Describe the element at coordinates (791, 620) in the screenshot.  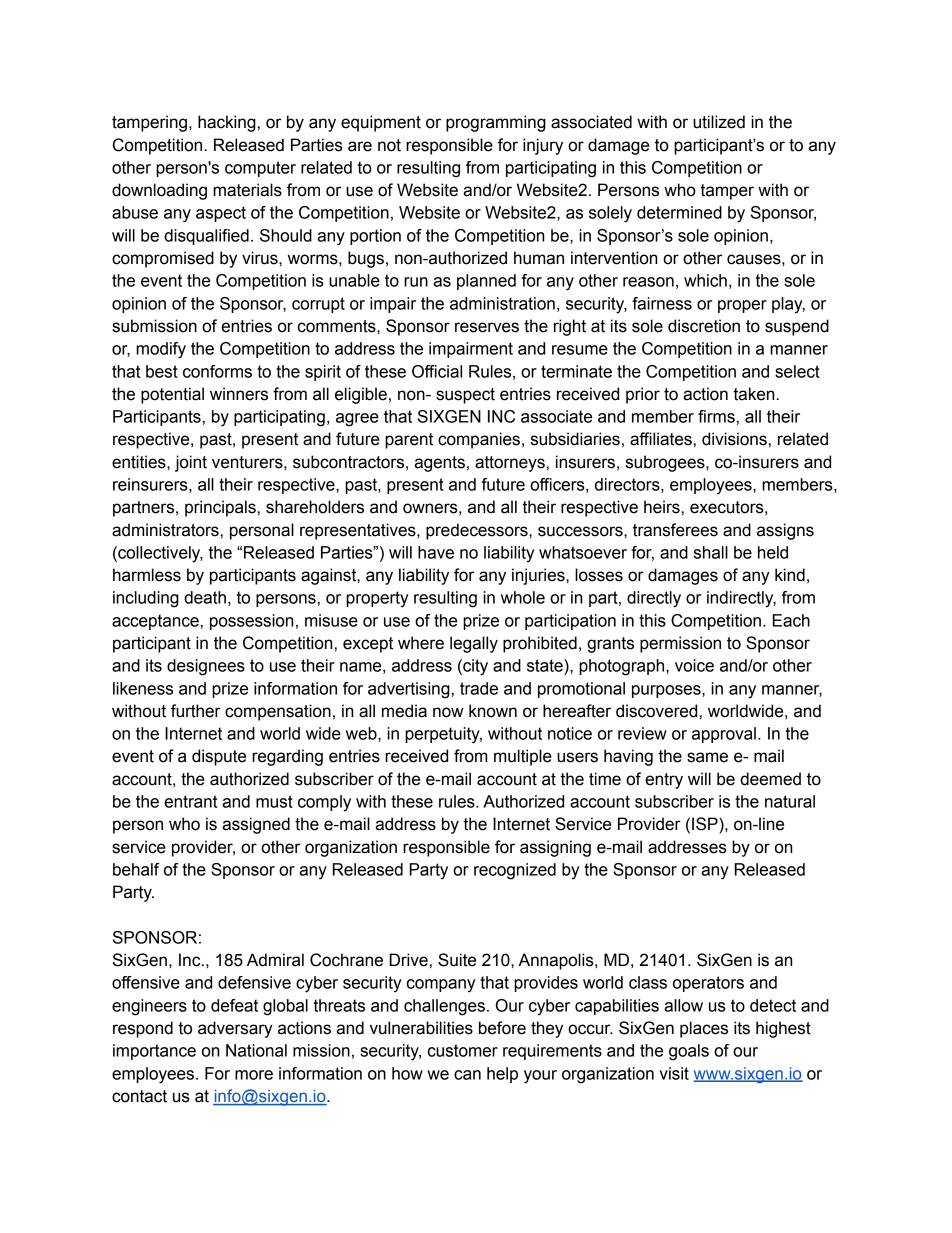
I see `Each` at that location.
